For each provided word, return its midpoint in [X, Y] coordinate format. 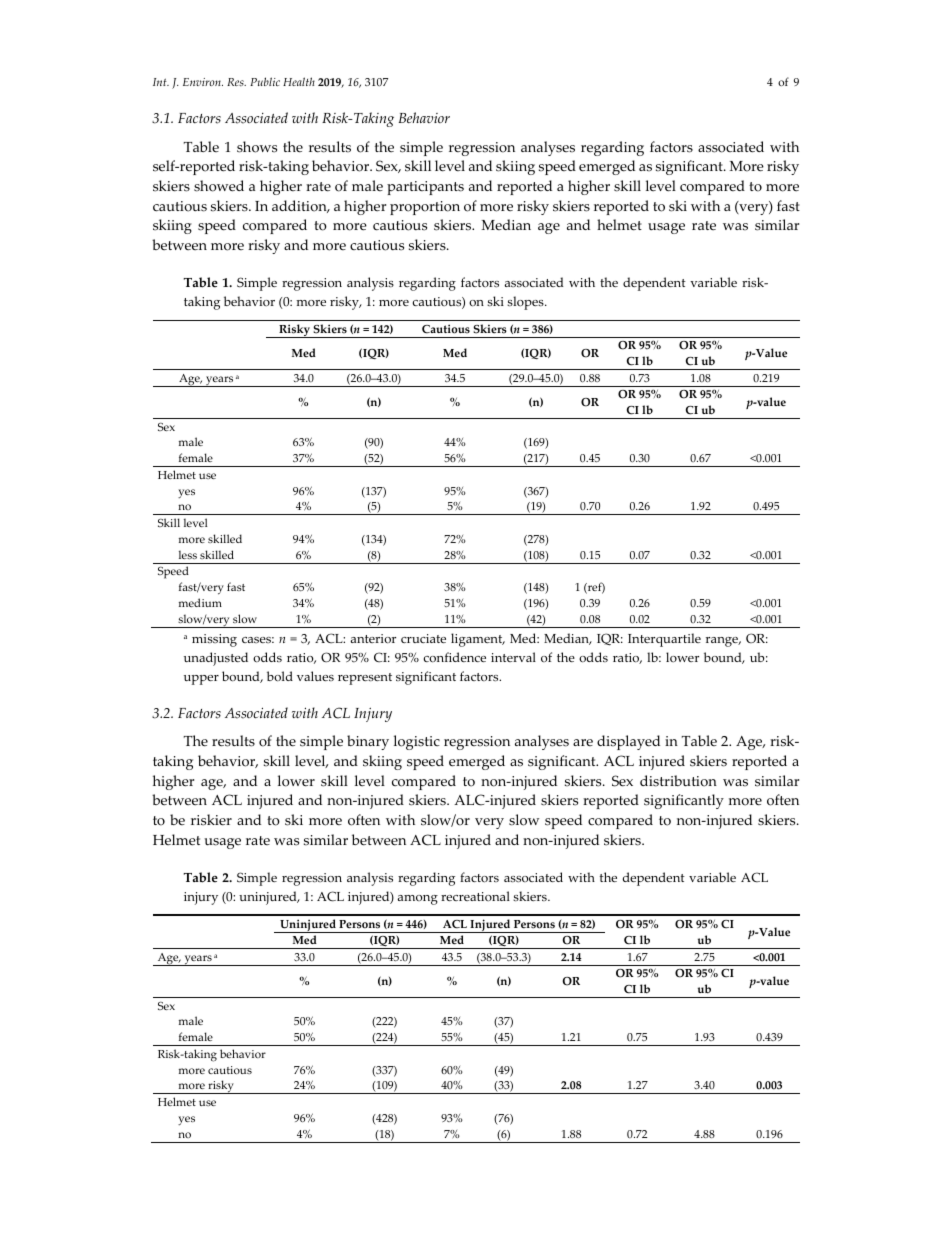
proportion [425, 208]
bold [280, 676]
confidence [455, 657]
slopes [526, 303]
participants [425, 188]
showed [219, 186]
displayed [628, 742]
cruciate [423, 638]
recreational [475, 896]
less [188, 554]
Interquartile [664, 640]
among [418, 900]
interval [513, 657]
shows [257, 147]
